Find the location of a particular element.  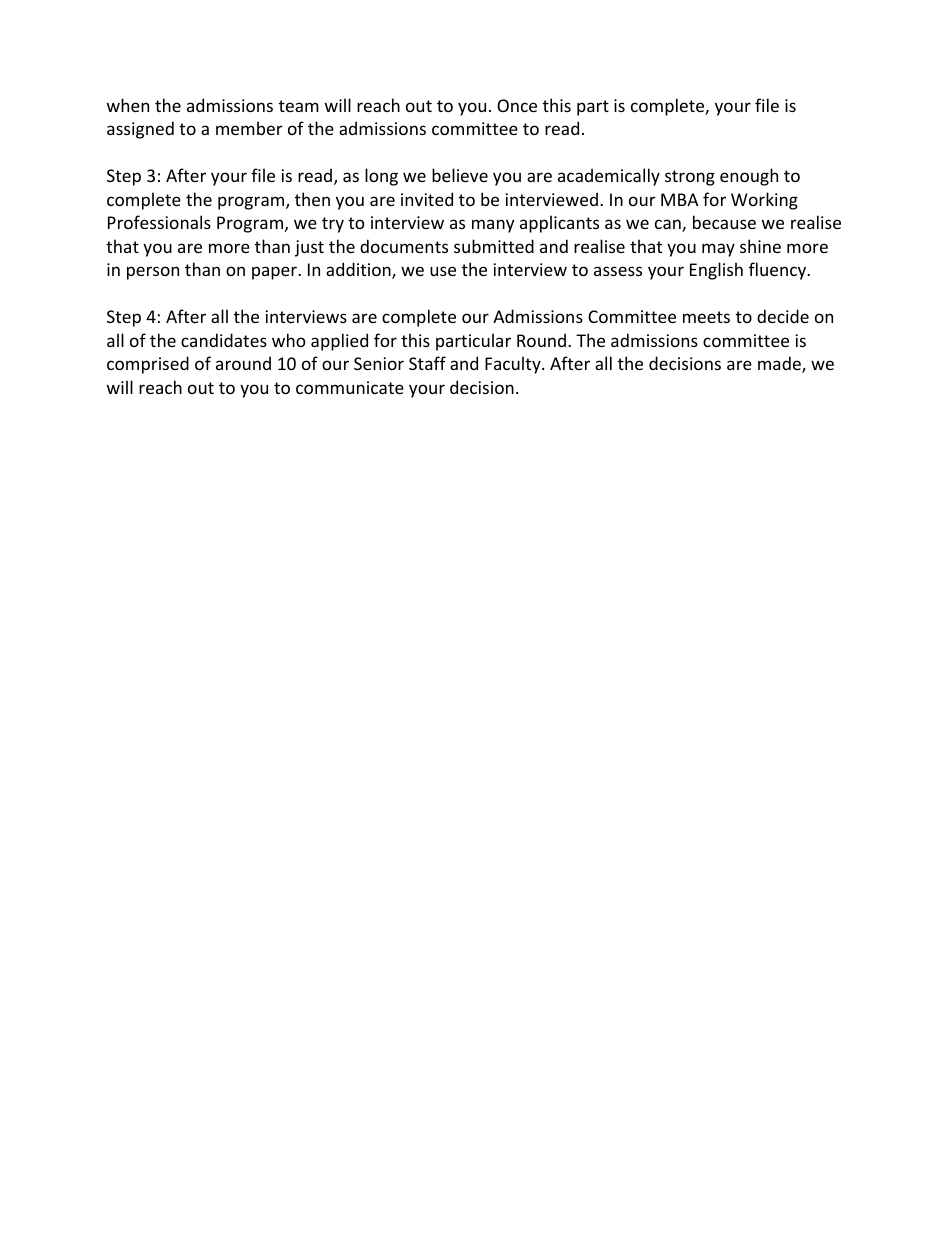

strong is located at coordinates (690, 178).
